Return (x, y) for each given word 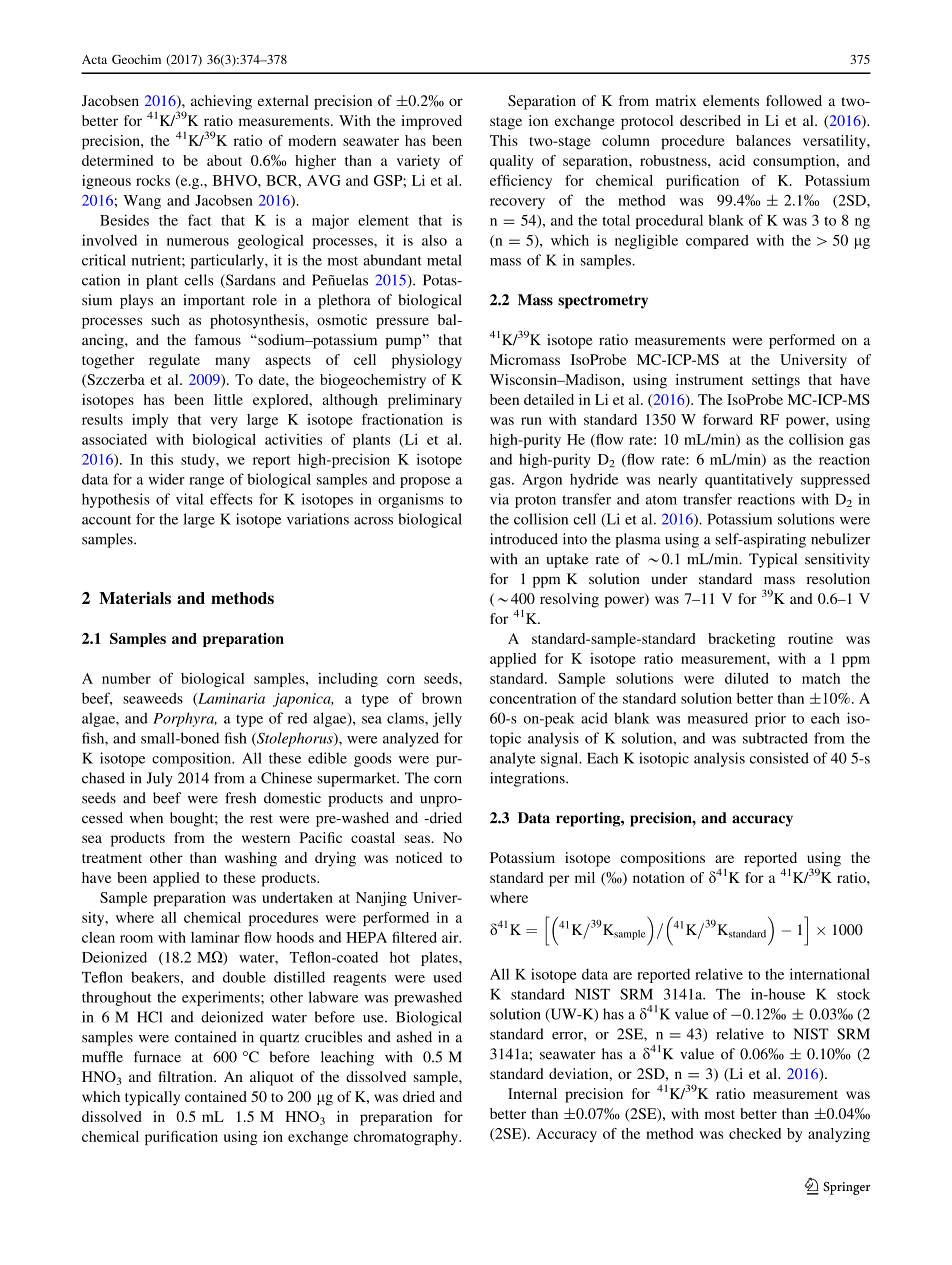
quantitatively (749, 480)
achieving (221, 102)
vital (189, 499)
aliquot (272, 1078)
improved (431, 122)
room (136, 939)
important (214, 301)
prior (770, 719)
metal (444, 260)
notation (659, 877)
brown (442, 698)
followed (794, 100)
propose (425, 482)
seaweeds (153, 698)
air (451, 937)
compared (717, 241)
